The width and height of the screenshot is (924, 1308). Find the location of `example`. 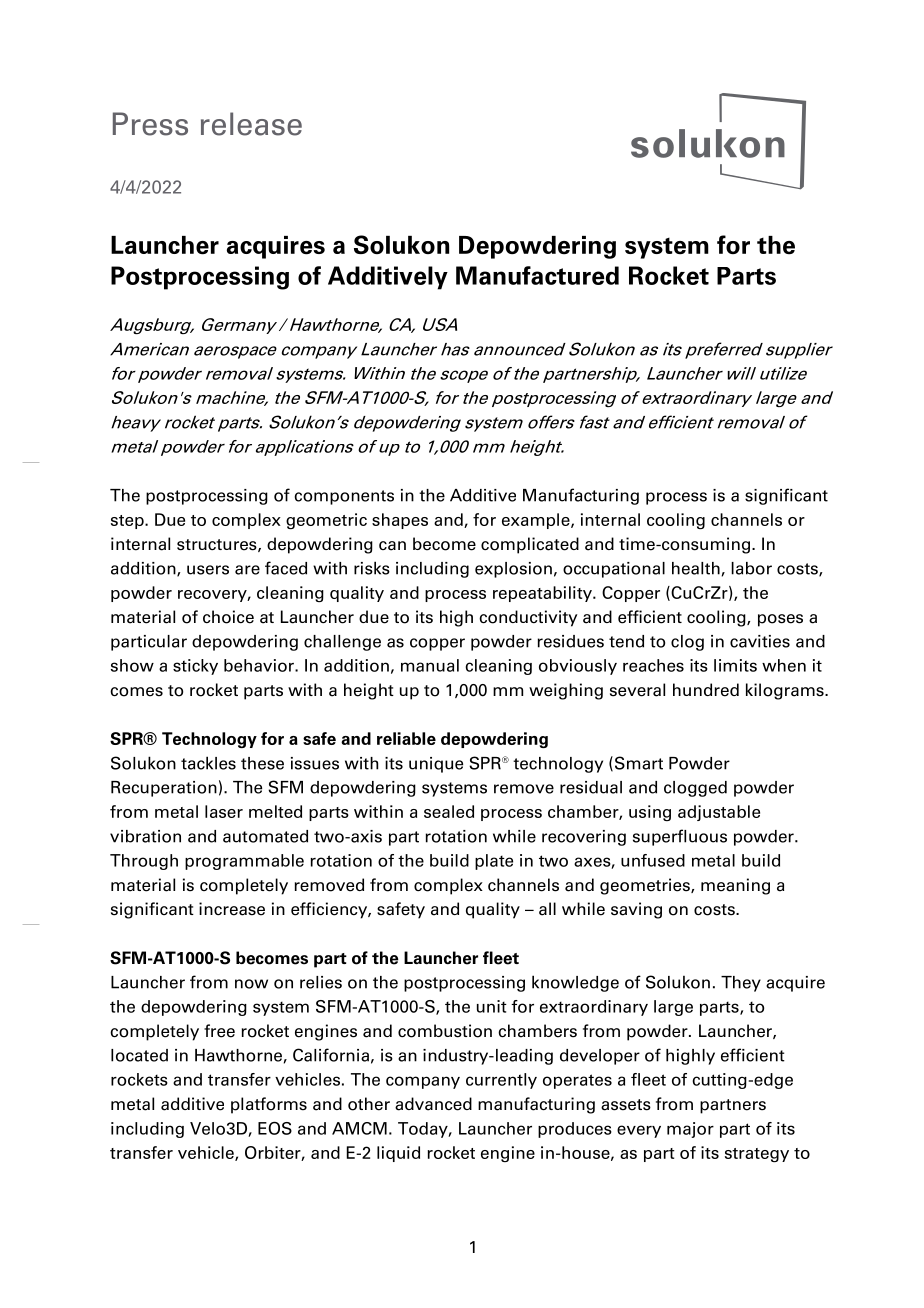

example is located at coordinates (537, 521).
